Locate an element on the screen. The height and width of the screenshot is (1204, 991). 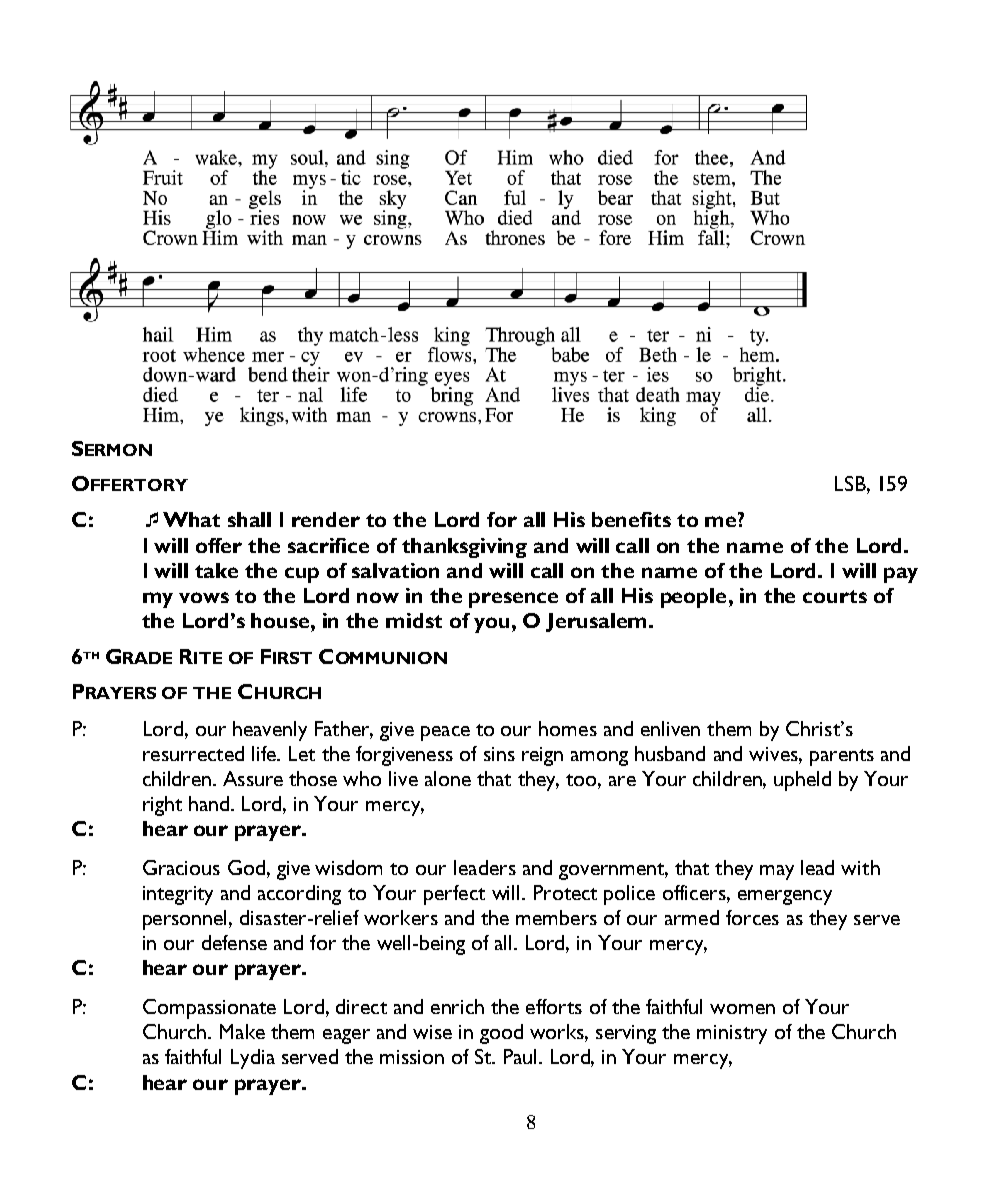
Protect is located at coordinates (565, 892).
